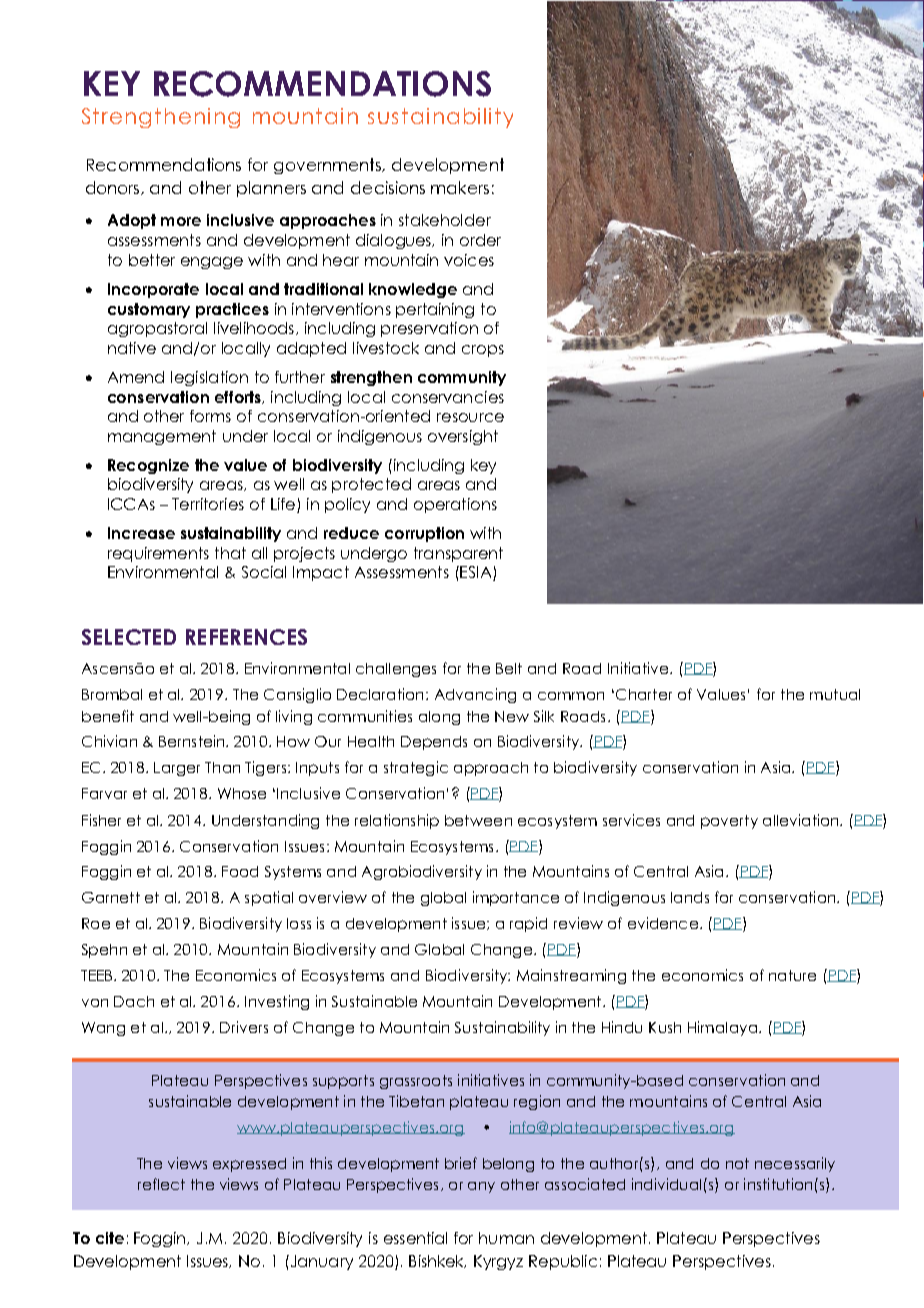 This screenshot has height=1308, width=924. I want to click on human, so click(506, 1238).
